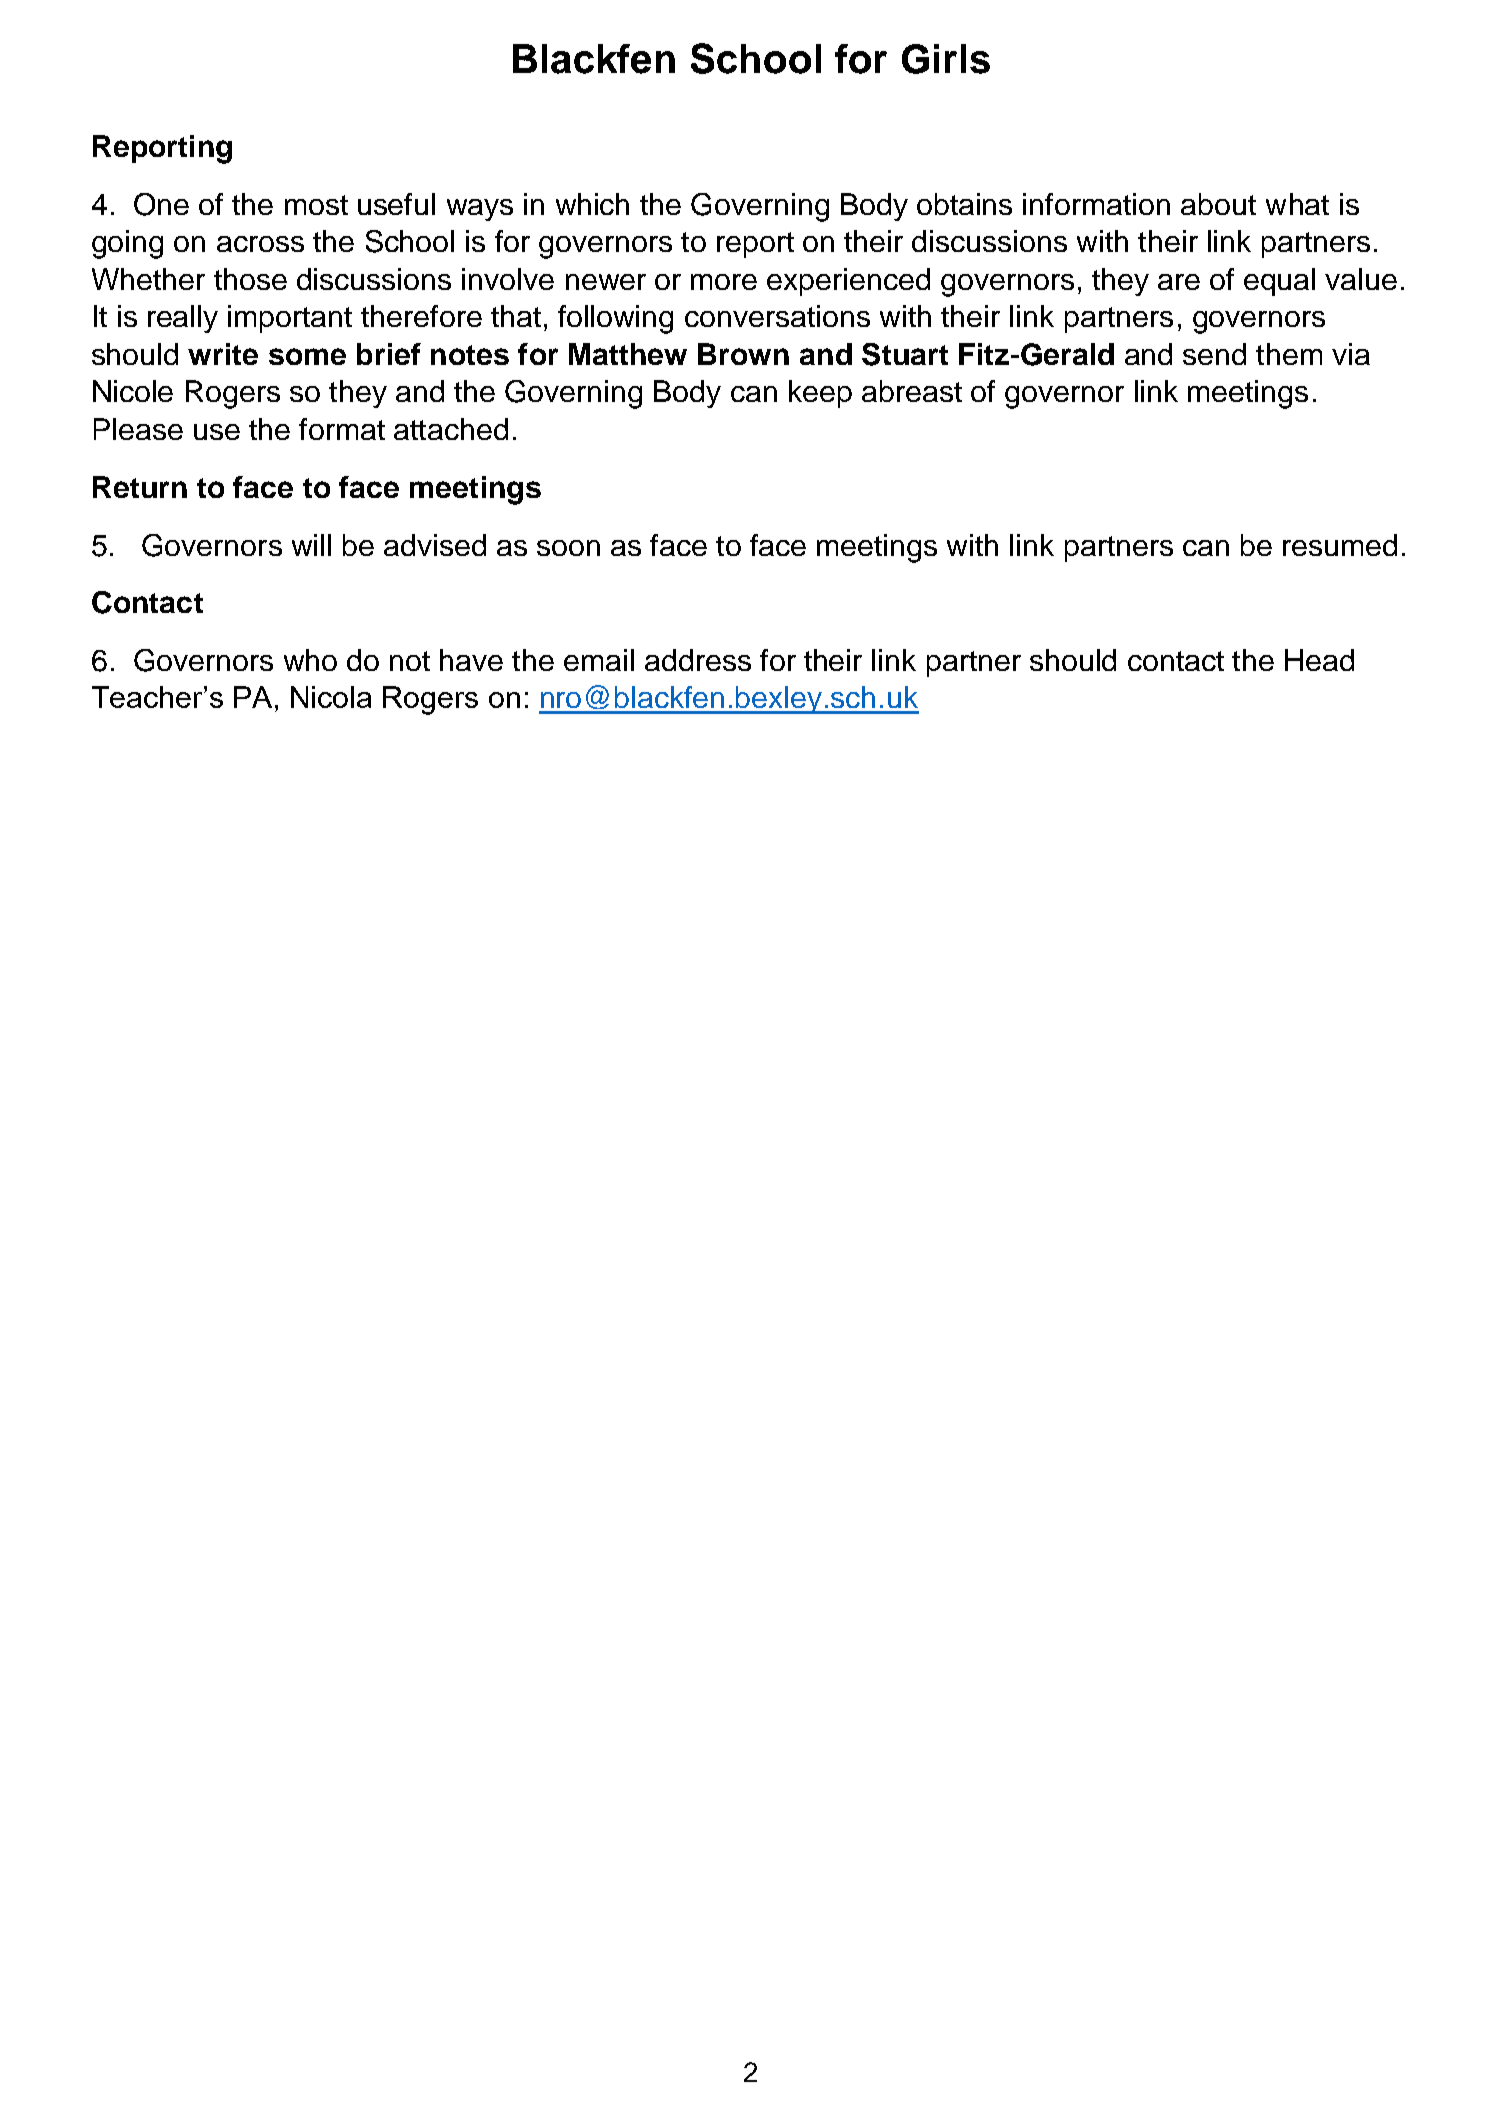 Image resolution: width=1502 pixels, height=2124 pixels. Describe the element at coordinates (946, 59) in the screenshot. I see `Girls` at that location.
